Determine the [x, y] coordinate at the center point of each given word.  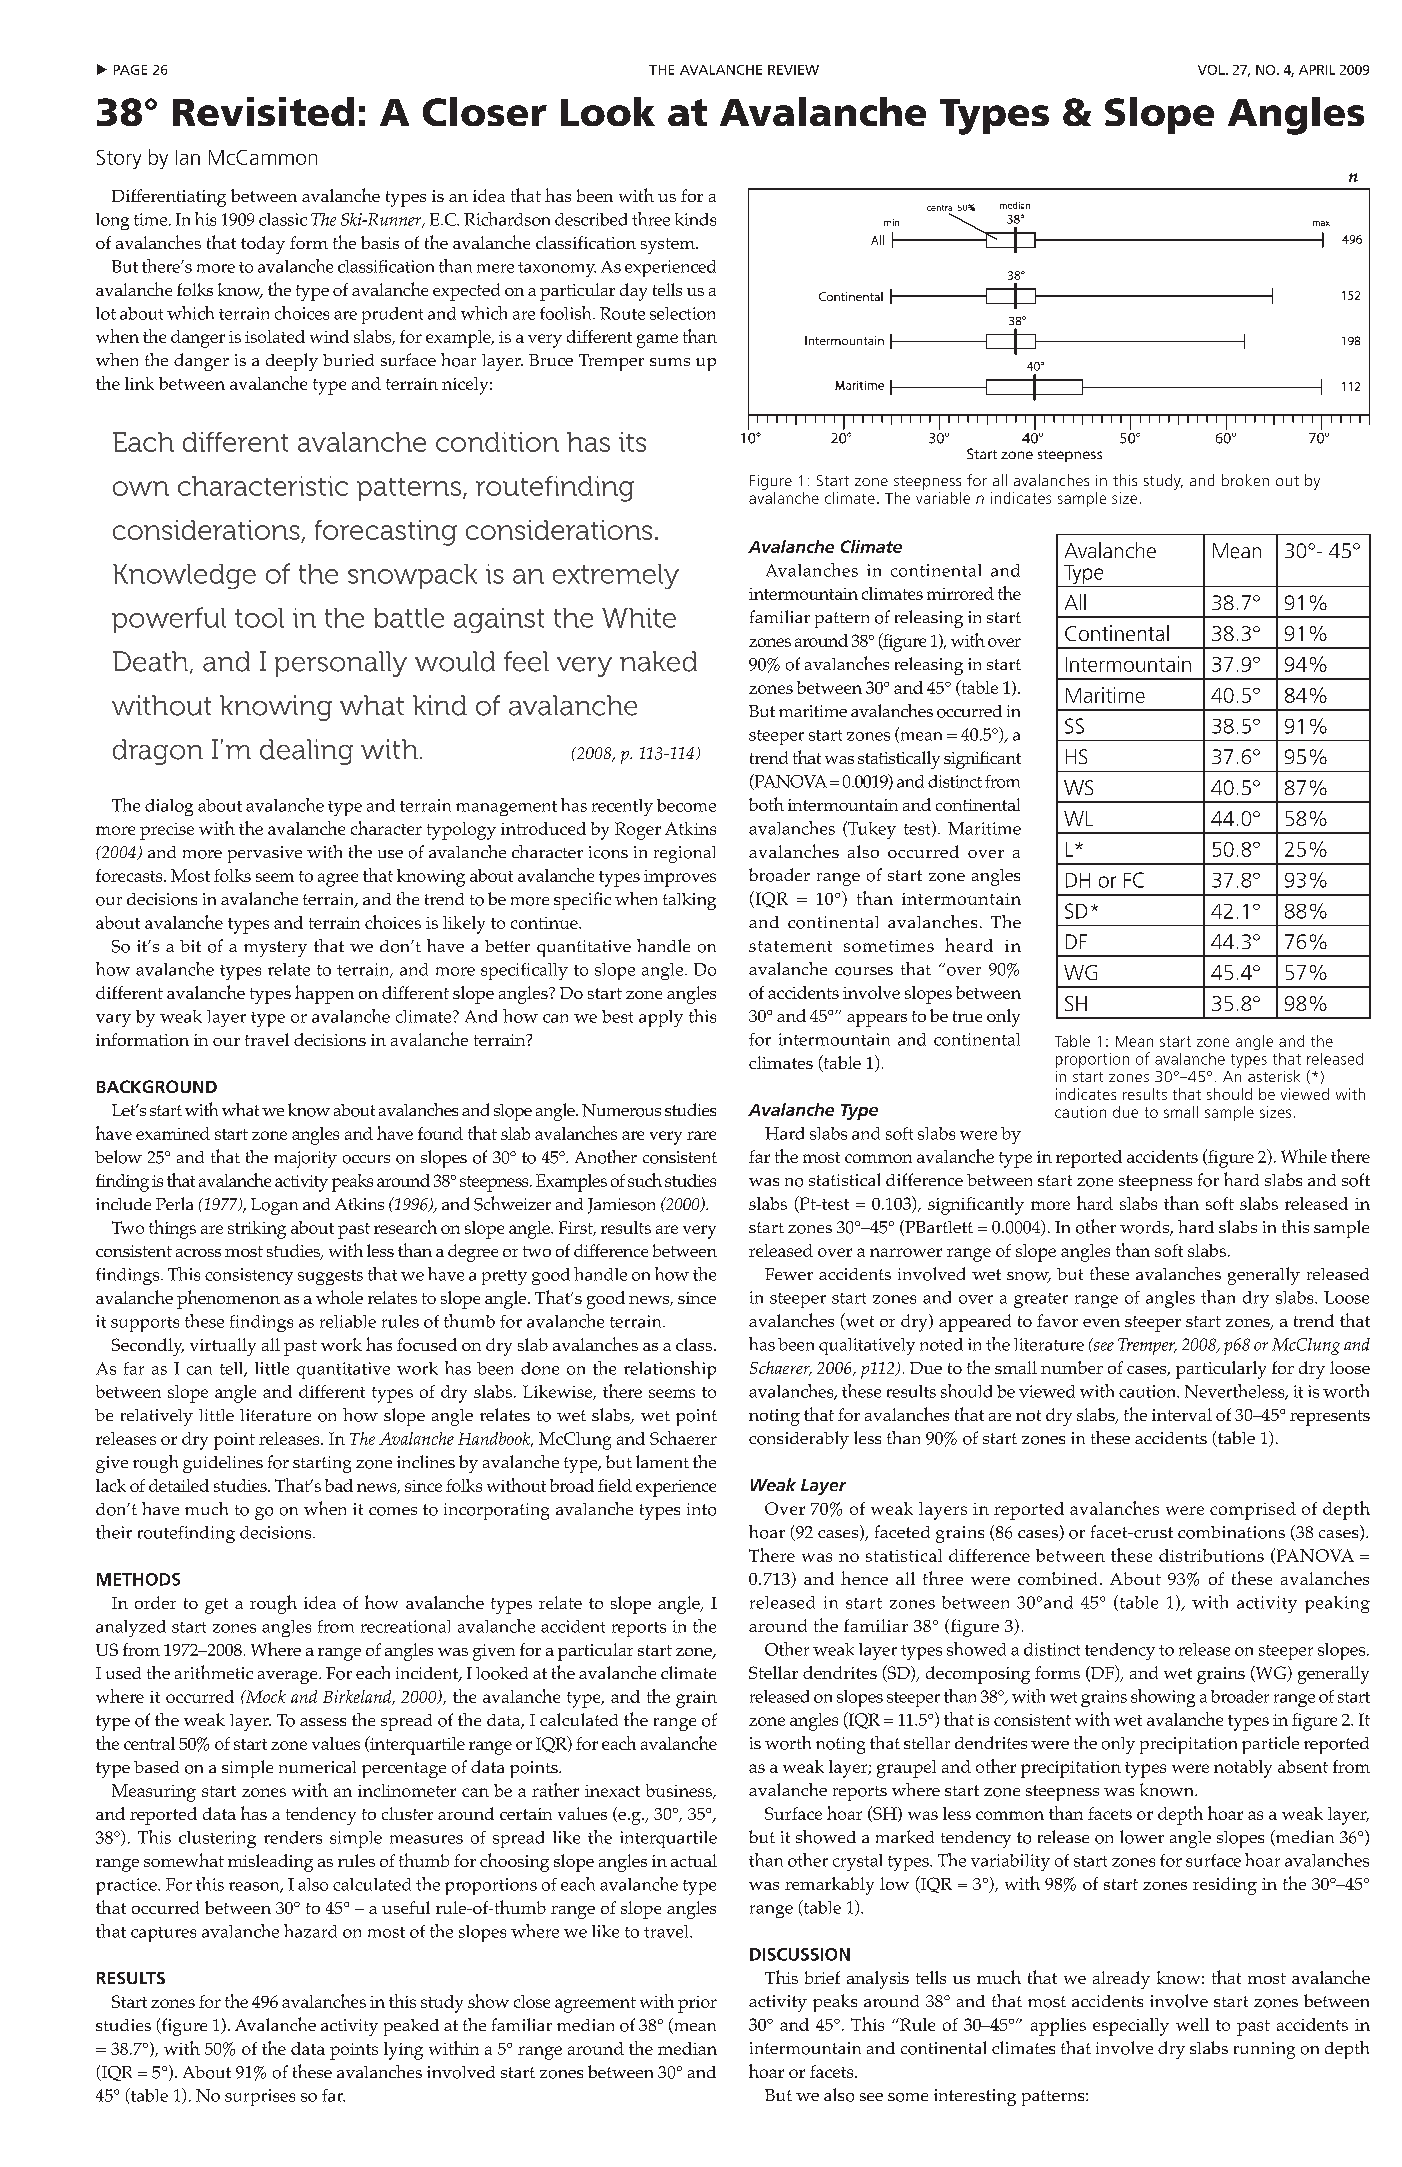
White [639, 618]
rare [701, 1135]
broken [1245, 480]
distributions [1211, 1555]
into [701, 1509]
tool [259, 618]
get [216, 1606]
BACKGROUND [157, 1086]
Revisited [263, 111]
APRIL [1317, 70]
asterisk [1274, 1076]
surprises [260, 2097]
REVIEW [793, 70]
